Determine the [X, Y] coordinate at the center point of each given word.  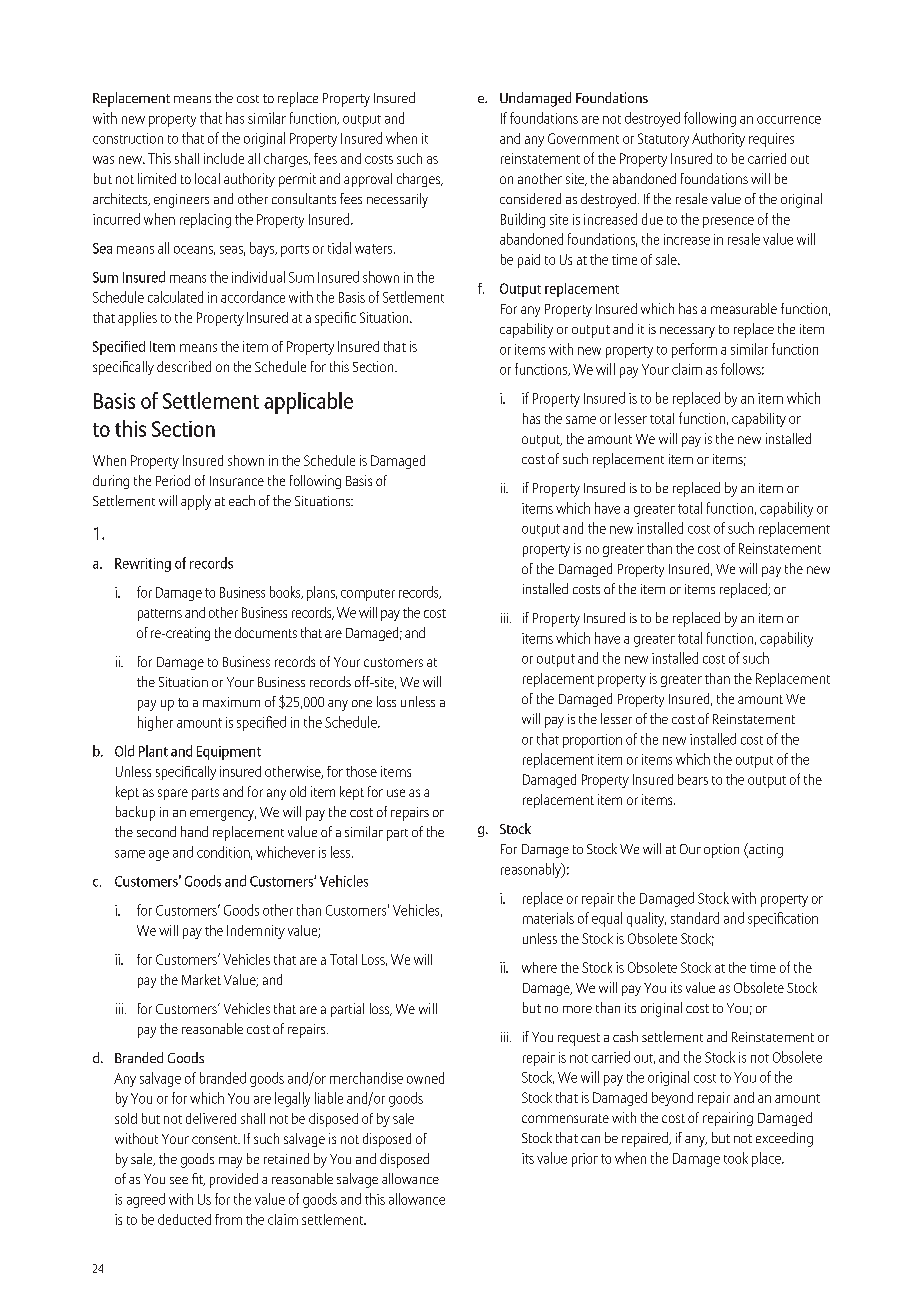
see [179, 1180]
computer [368, 595]
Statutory [663, 140]
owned [425, 1078]
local [207, 178]
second [156, 831]
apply [196, 502]
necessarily [397, 200]
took [736, 1158]
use [396, 793]
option [721, 851]
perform [694, 350]
